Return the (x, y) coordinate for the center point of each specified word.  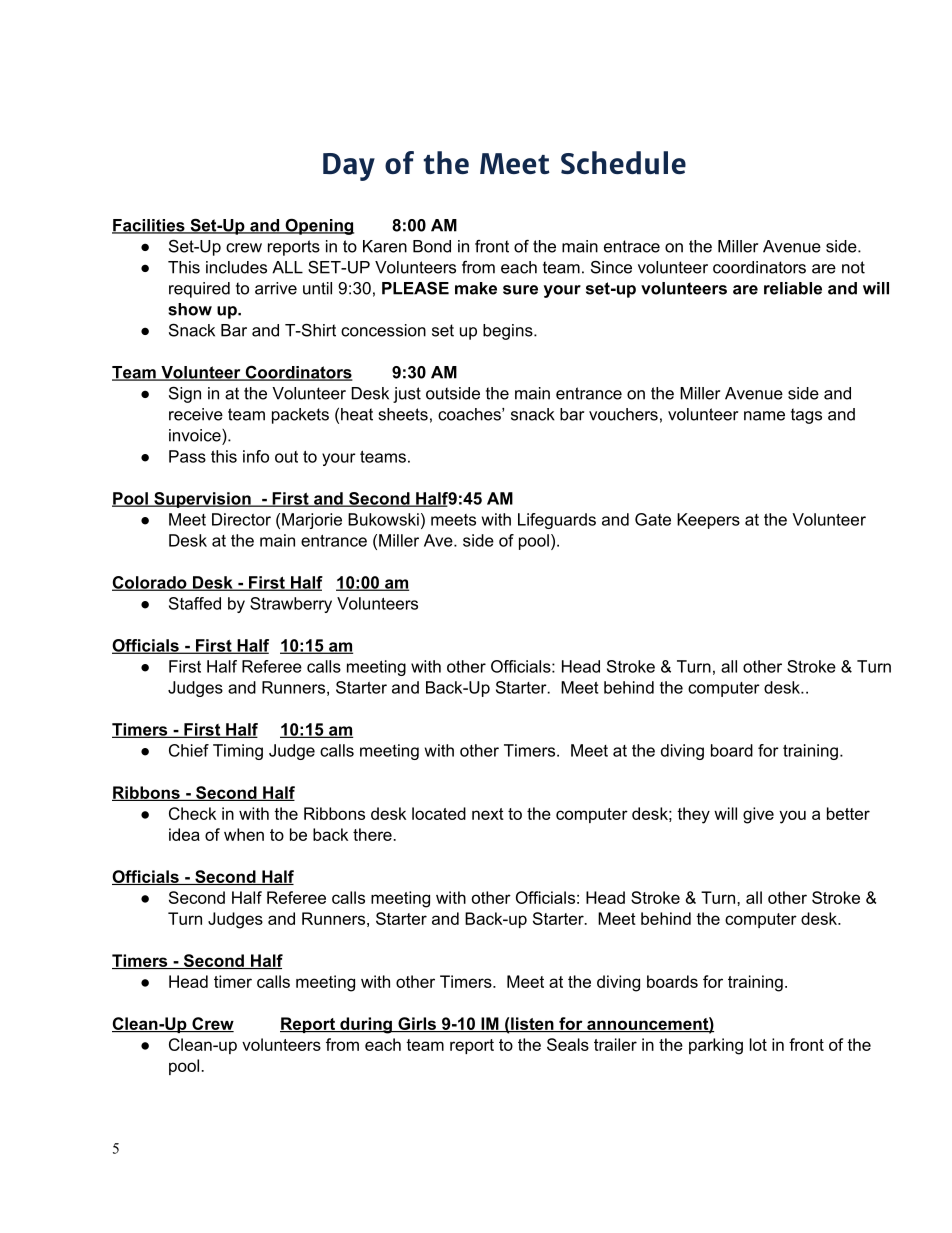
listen (532, 1024)
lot (758, 1044)
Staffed (195, 603)
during (366, 1025)
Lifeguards (557, 521)
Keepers (708, 521)
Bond (432, 246)
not (853, 267)
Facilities (149, 226)
